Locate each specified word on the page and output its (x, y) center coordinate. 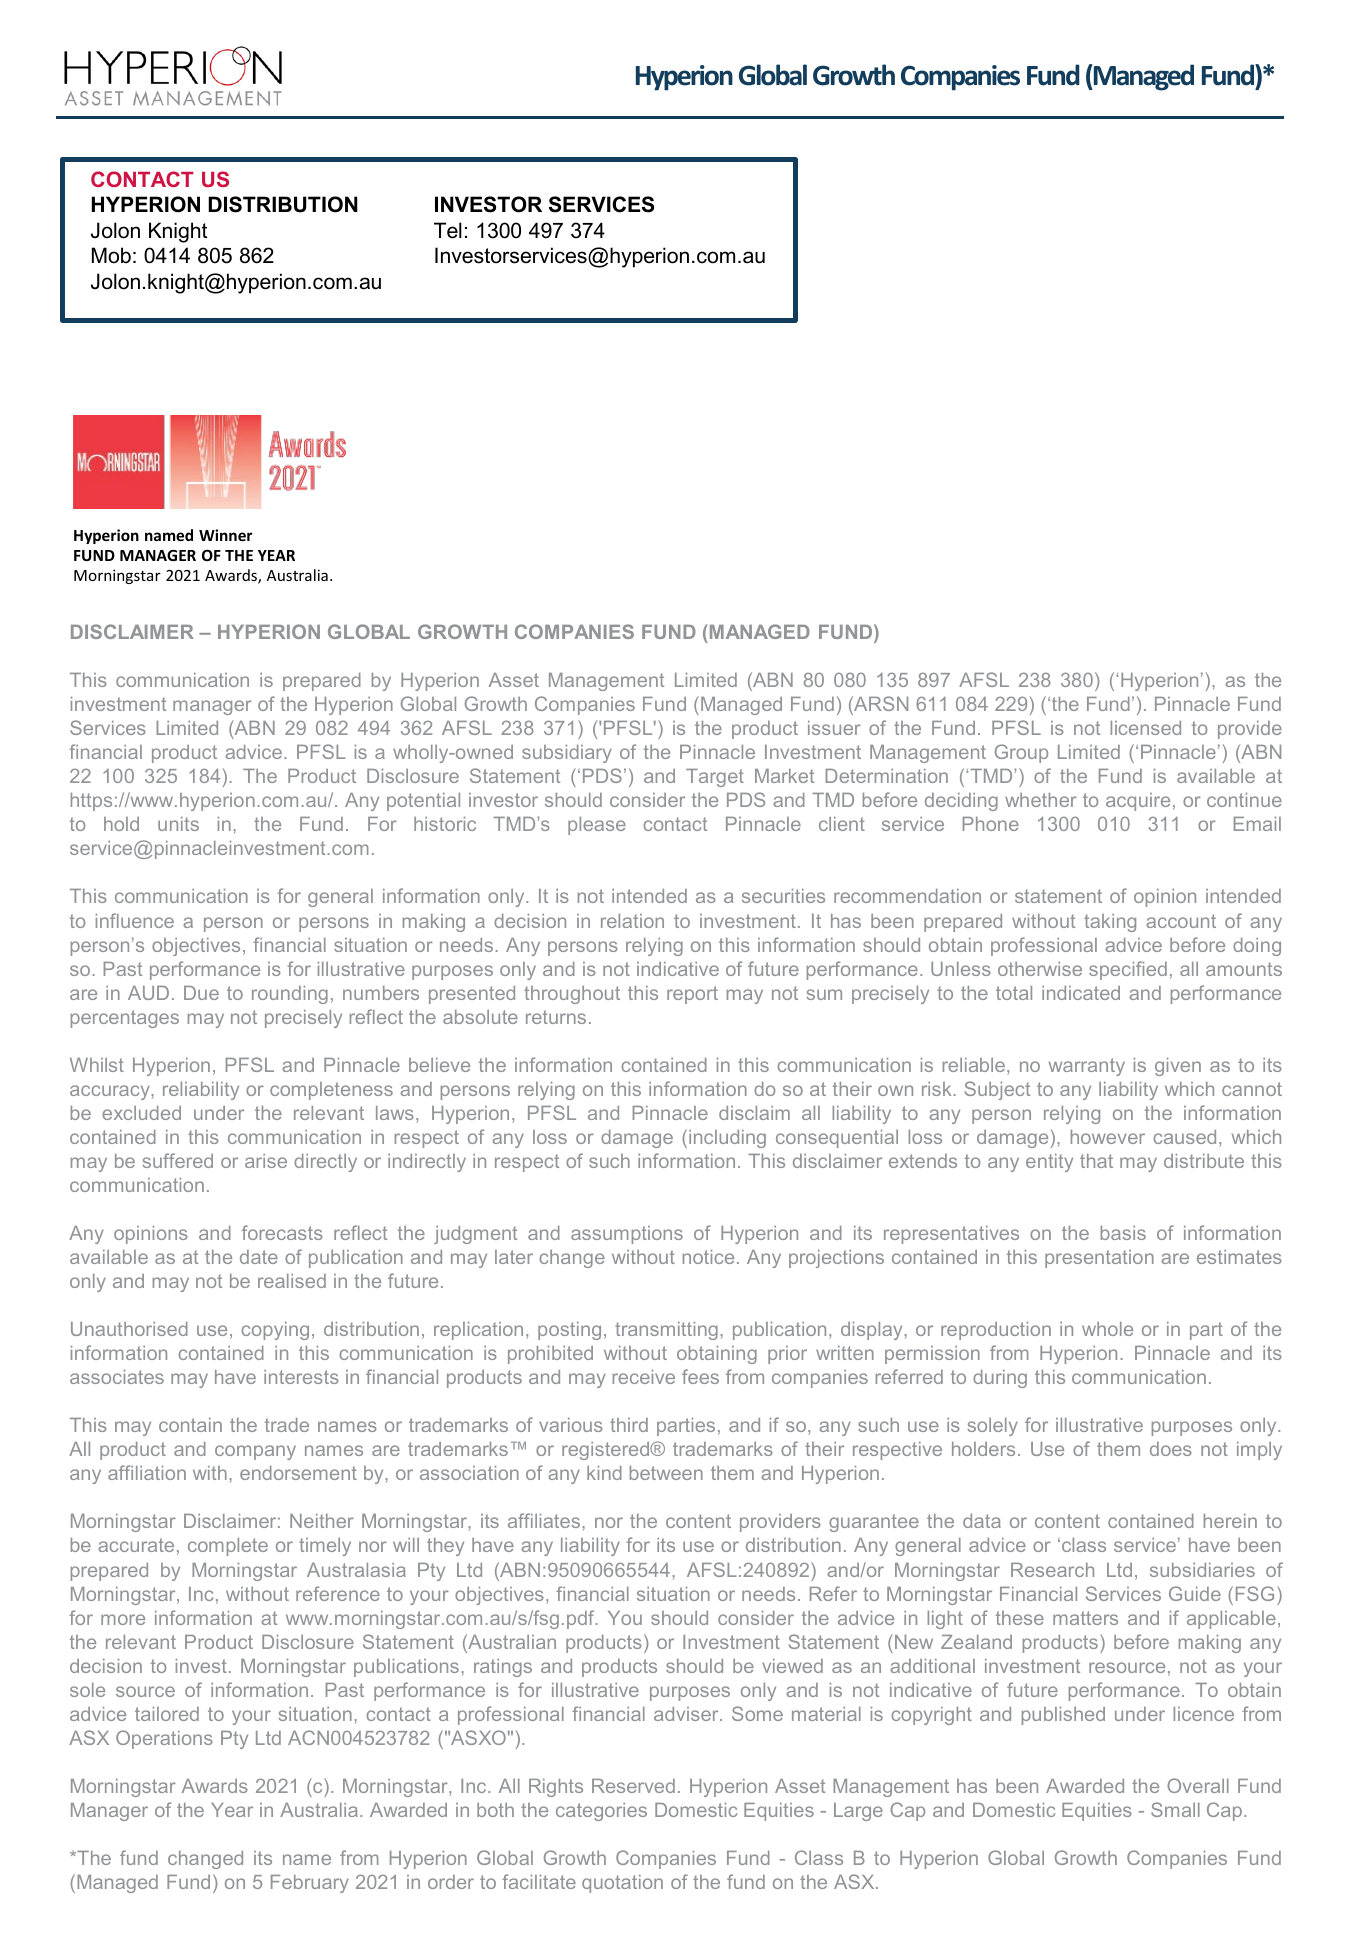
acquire (1138, 802)
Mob (111, 255)
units (178, 824)
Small (1175, 1809)
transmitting (666, 1331)
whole (1107, 1329)
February (310, 1884)
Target (715, 778)
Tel (448, 230)
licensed (1145, 728)
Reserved (633, 1786)
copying (275, 1331)
